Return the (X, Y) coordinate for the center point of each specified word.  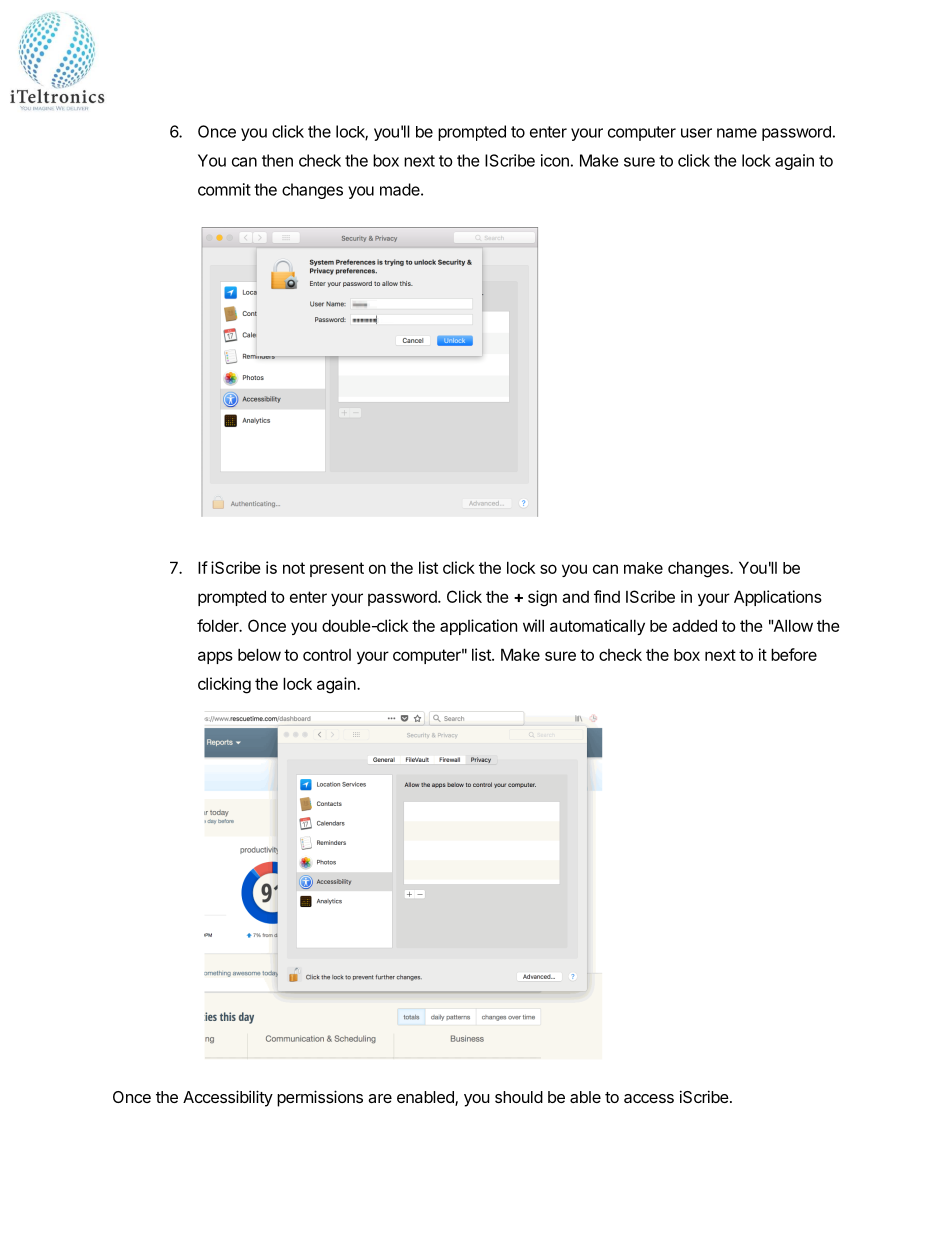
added (694, 625)
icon (555, 160)
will (533, 625)
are (380, 1098)
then (277, 160)
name (737, 133)
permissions (320, 1098)
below (259, 654)
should (519, 1097)
